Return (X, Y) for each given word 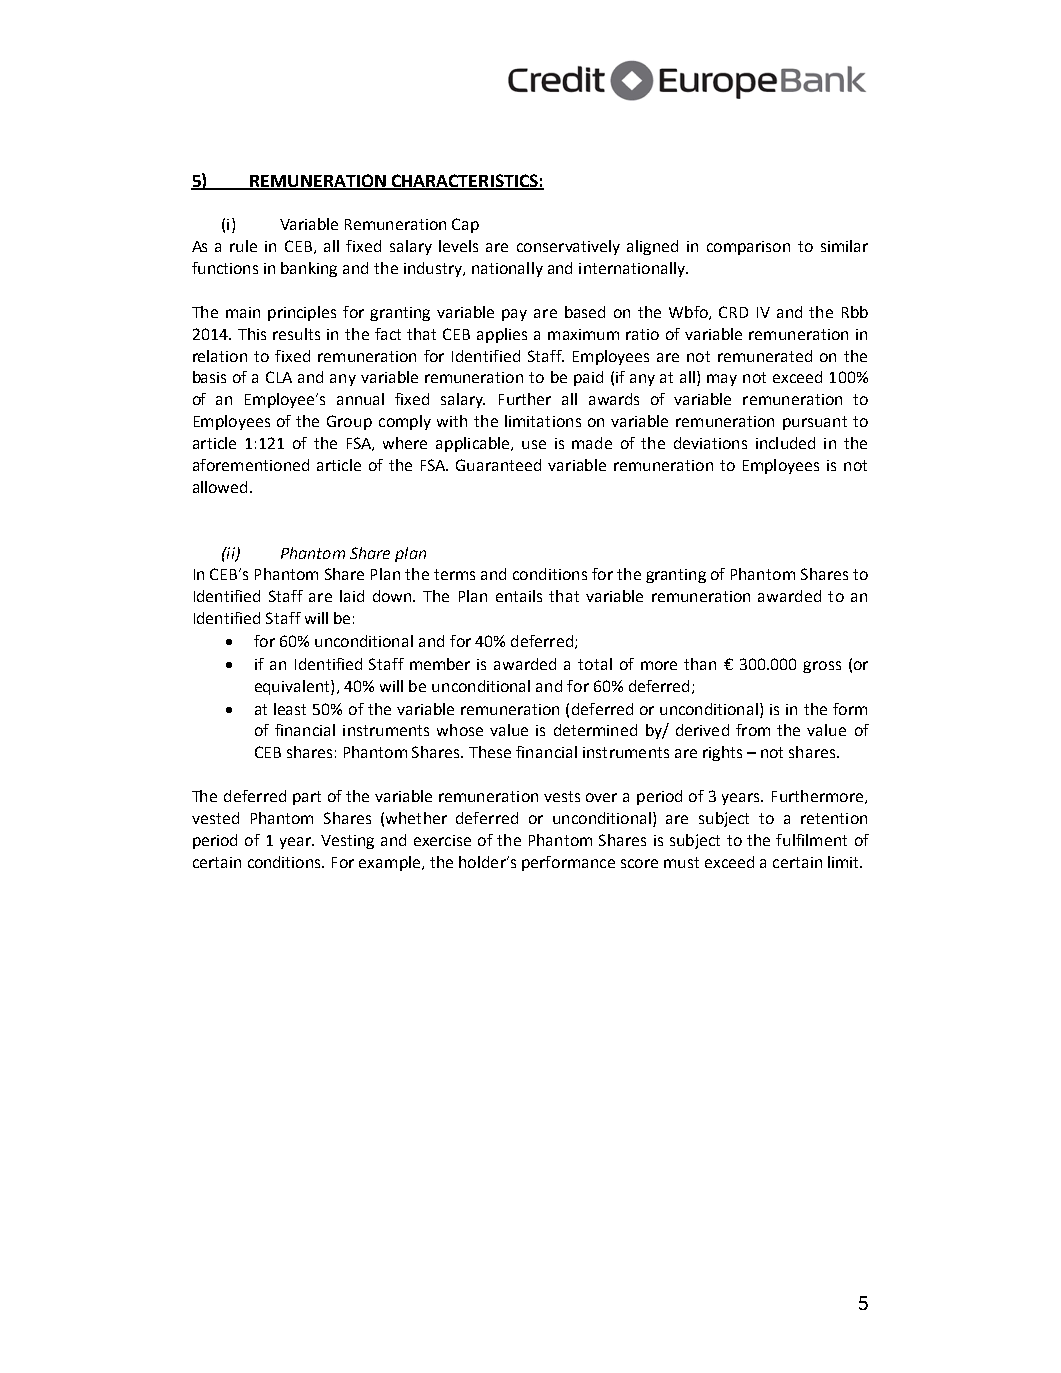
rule (243, 246)
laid (352, 596)
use (534, 444)
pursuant (815, 423)
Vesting (347, 842)
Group (349, 422)
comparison (748, 248)
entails (519, 596)
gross (822, 667)
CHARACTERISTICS (465, 181)
